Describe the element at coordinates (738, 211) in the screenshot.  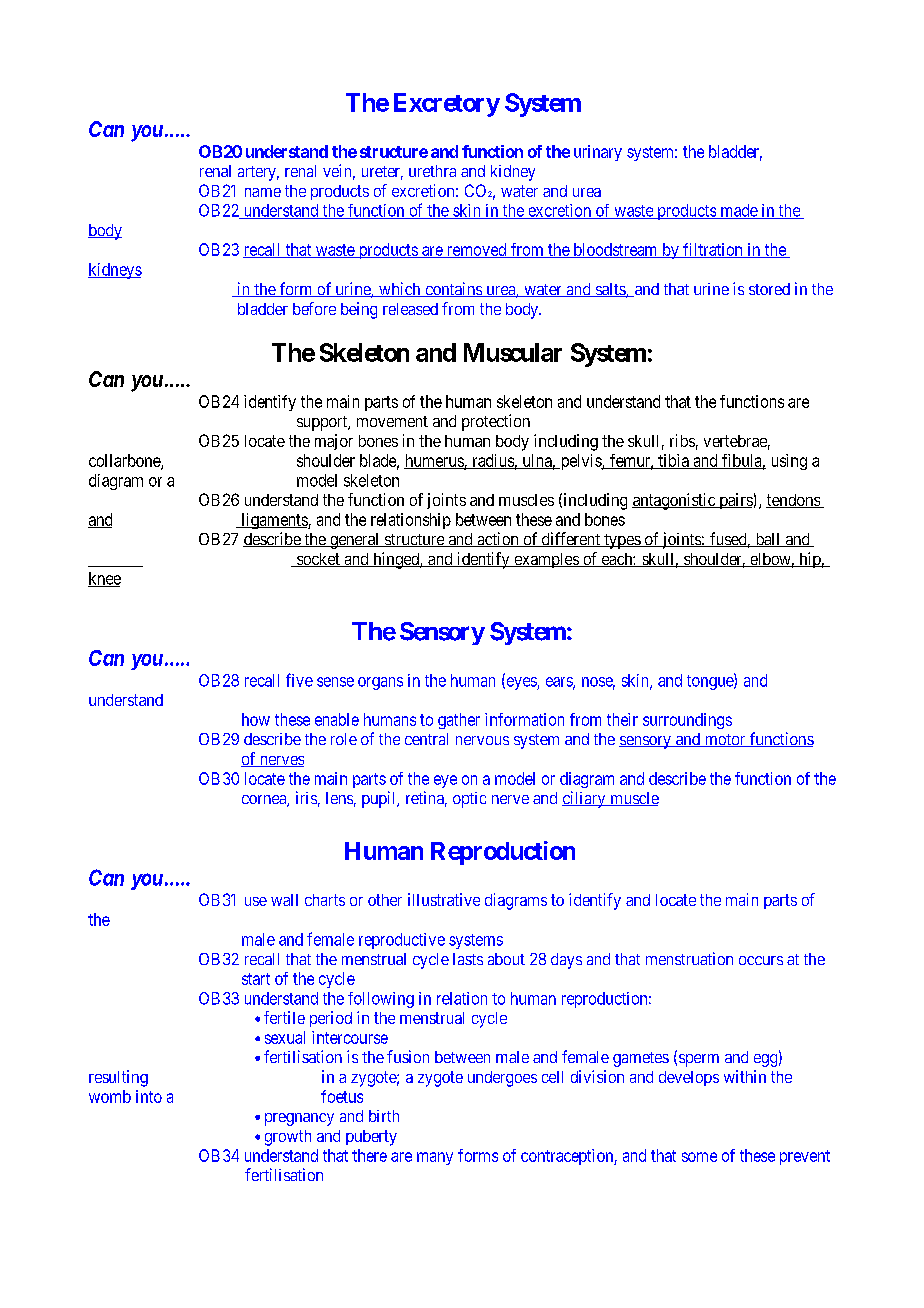
I see `made` at that location.
